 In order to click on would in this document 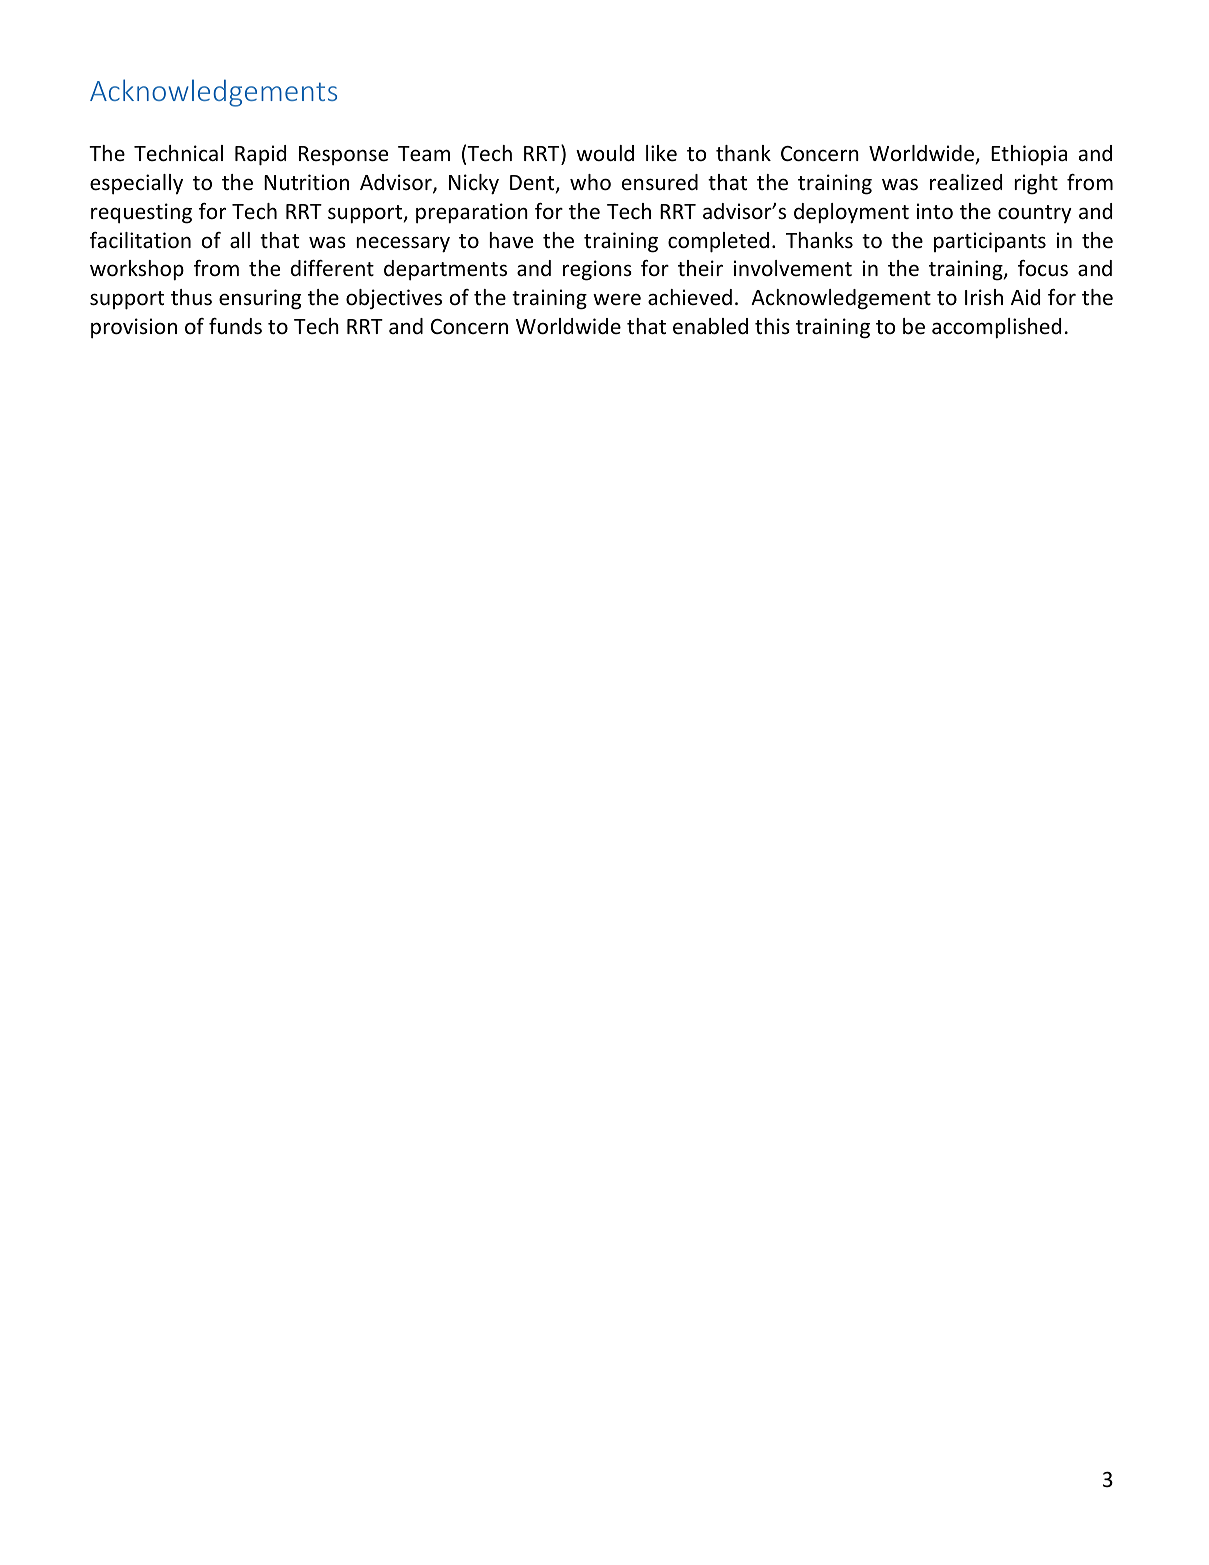, I will do `click(605, 153)`.
